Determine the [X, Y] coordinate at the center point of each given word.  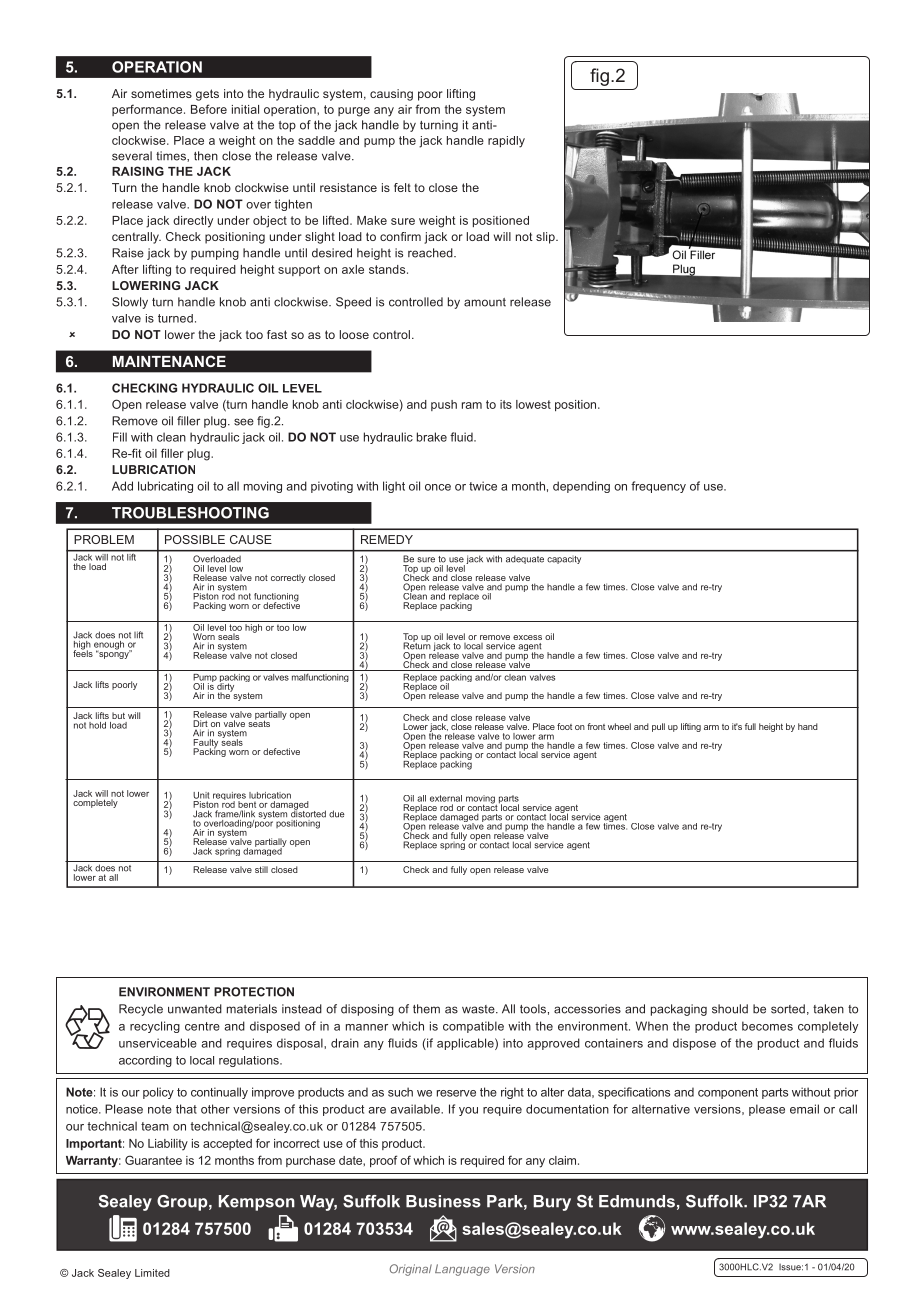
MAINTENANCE [169, 361]
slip [546, 238]
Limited [152, 1273]
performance [148, 110]
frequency [658, 487]
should [730, 1009]
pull [658, 727]
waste [479, 1009]
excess [527, 637]
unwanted [195, 1009]
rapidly [506, 142]
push [444, 405]
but [118, 715]
